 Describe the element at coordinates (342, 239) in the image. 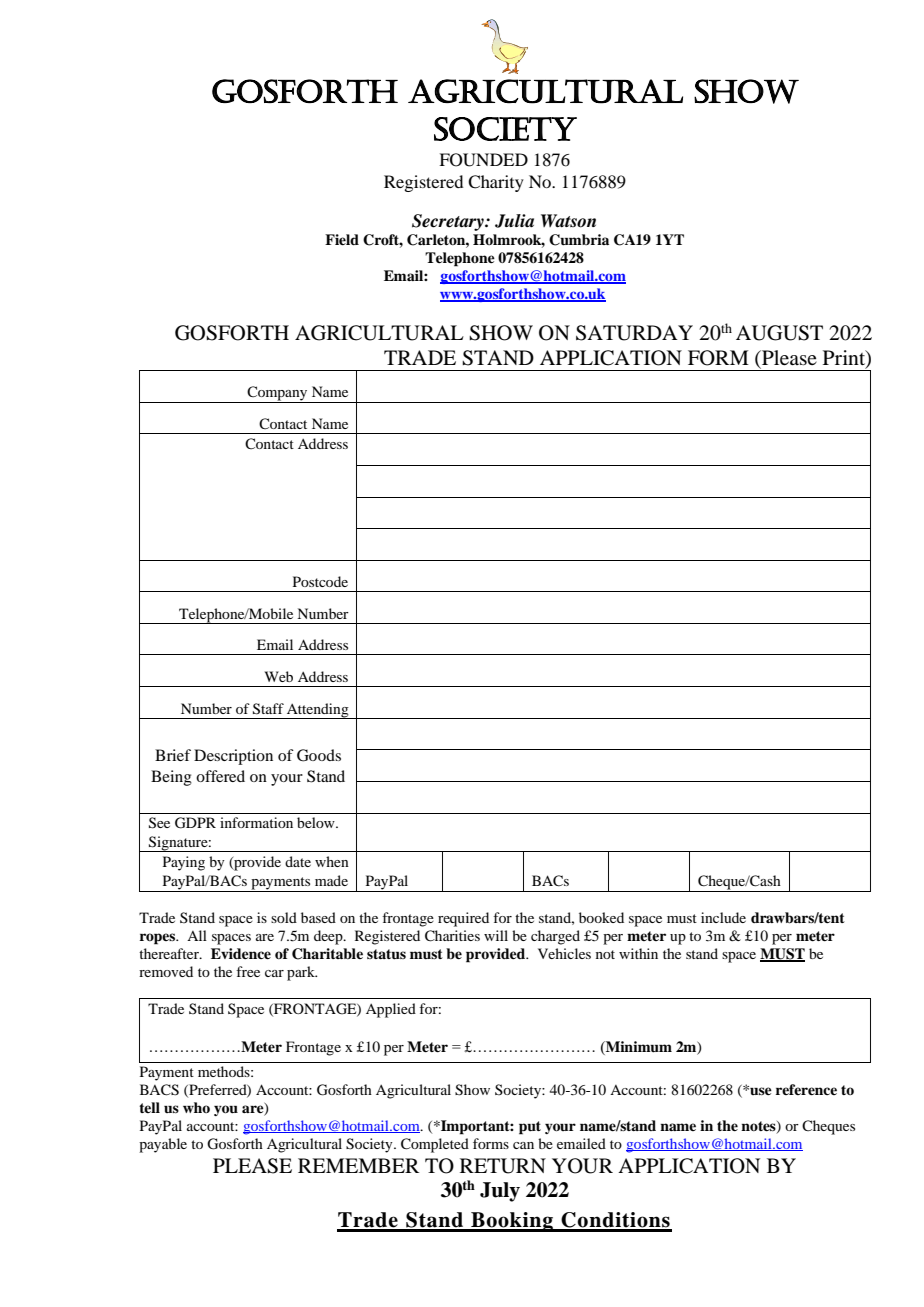

I see `Field` at that location.
